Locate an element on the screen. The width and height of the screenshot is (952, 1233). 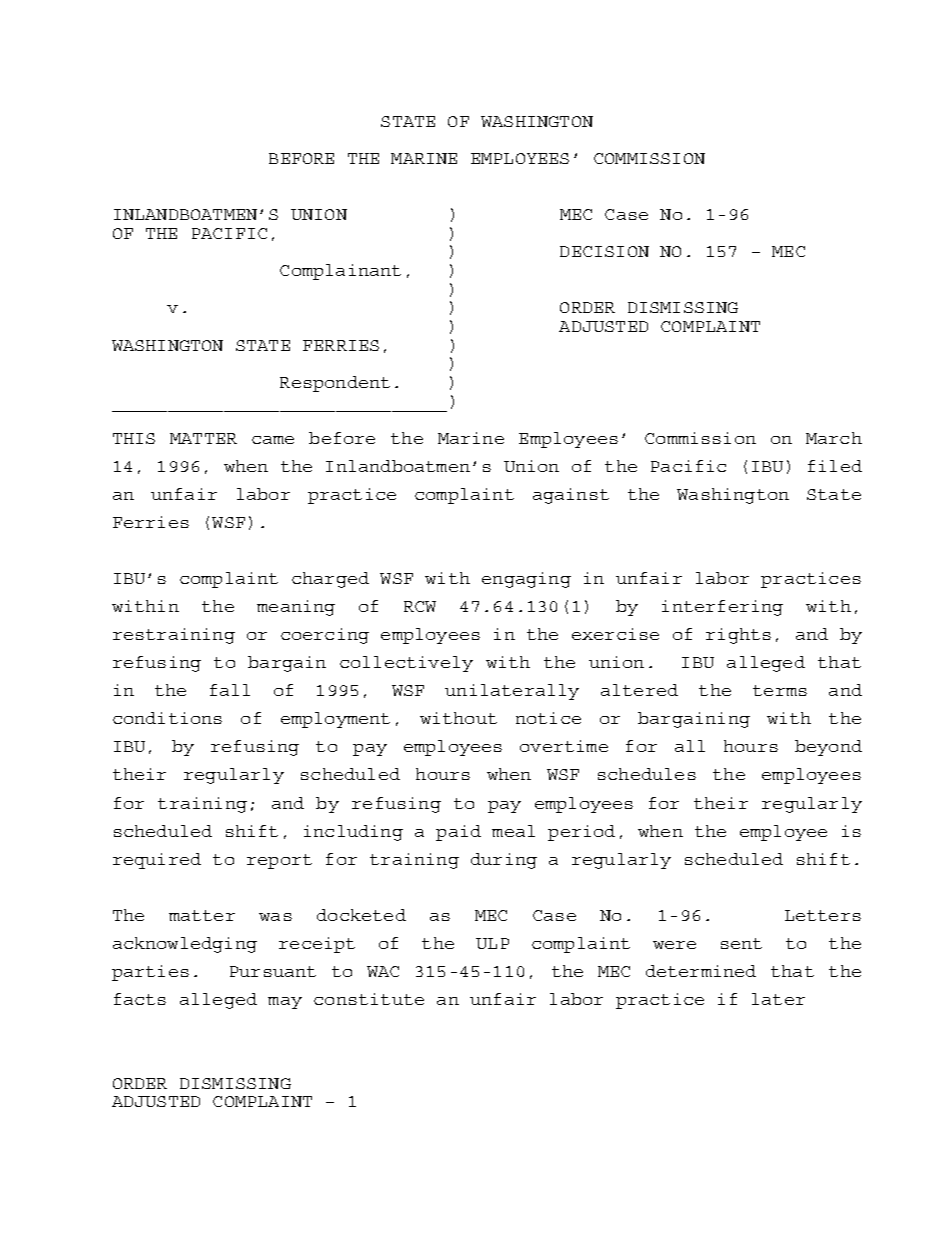
March is located at coordinates (834, 438).
